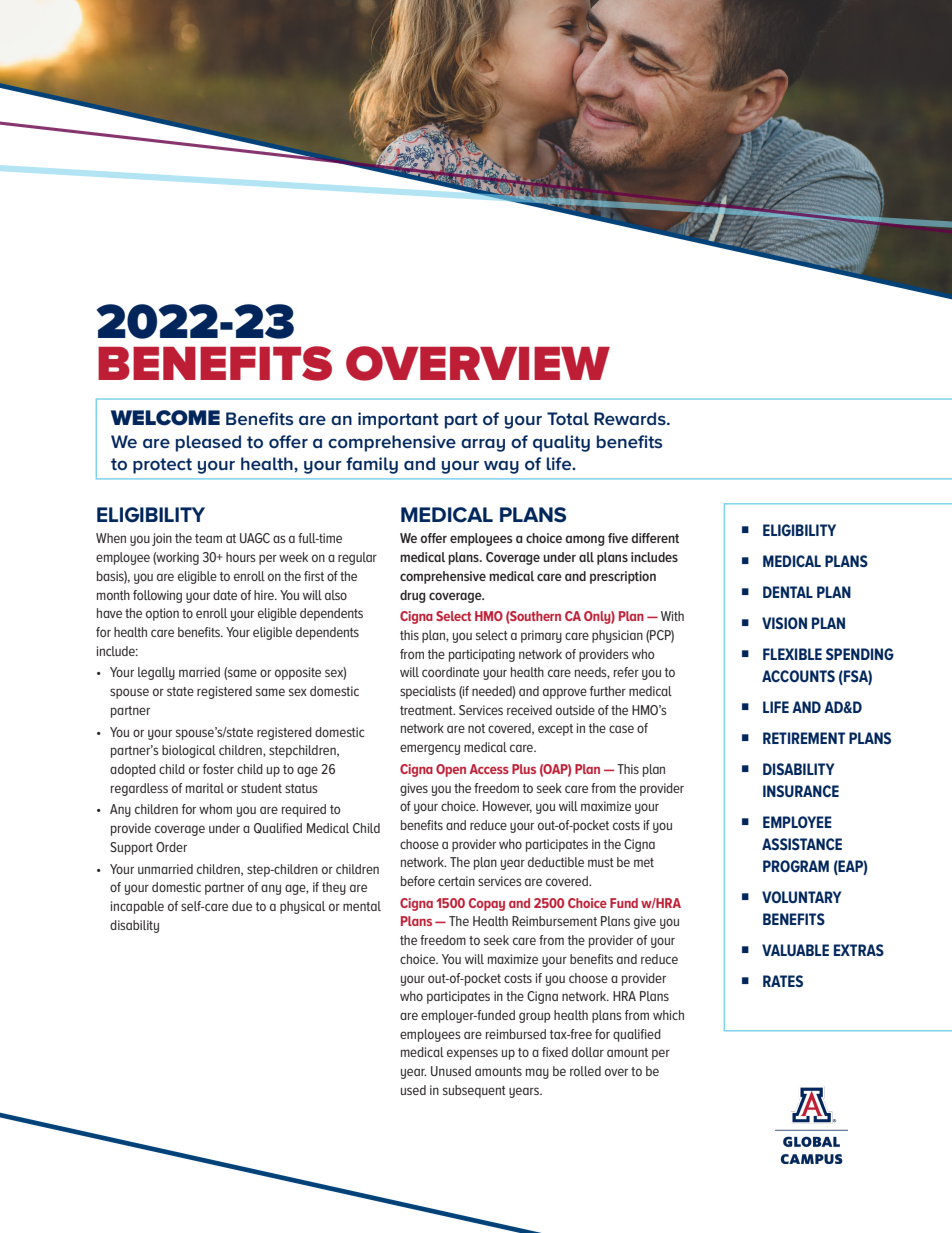  I want to click on PROGRAM, so click(796, 866).
